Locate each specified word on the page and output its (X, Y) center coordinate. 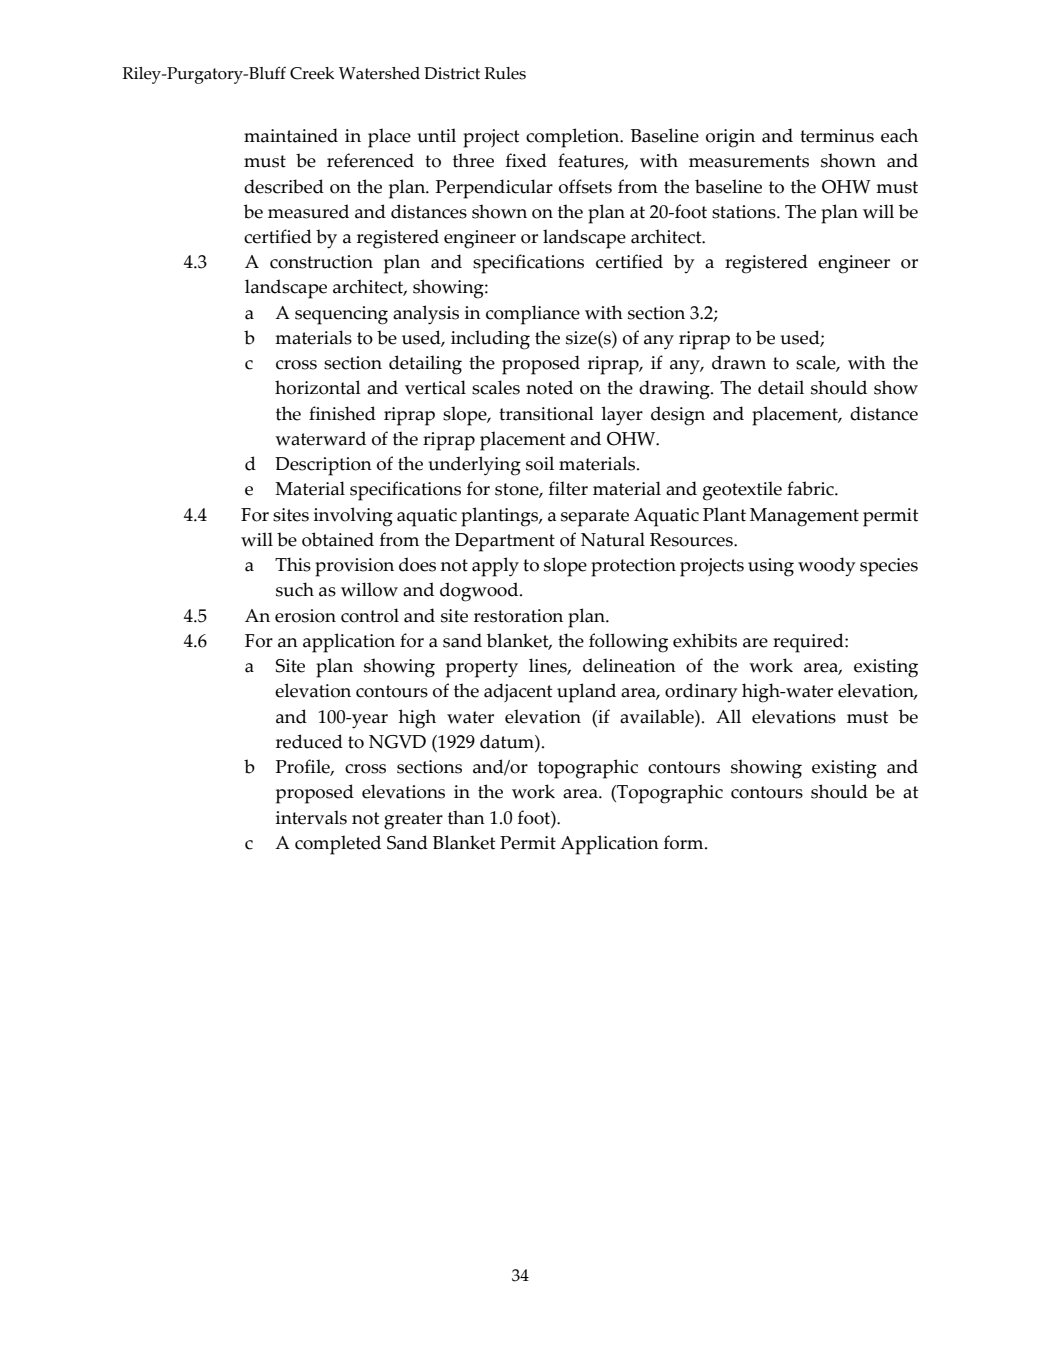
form (685, 842)
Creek (312, 73)
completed (338, 845)
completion (574, 138)
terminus (837, 136)
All (728, 716)
